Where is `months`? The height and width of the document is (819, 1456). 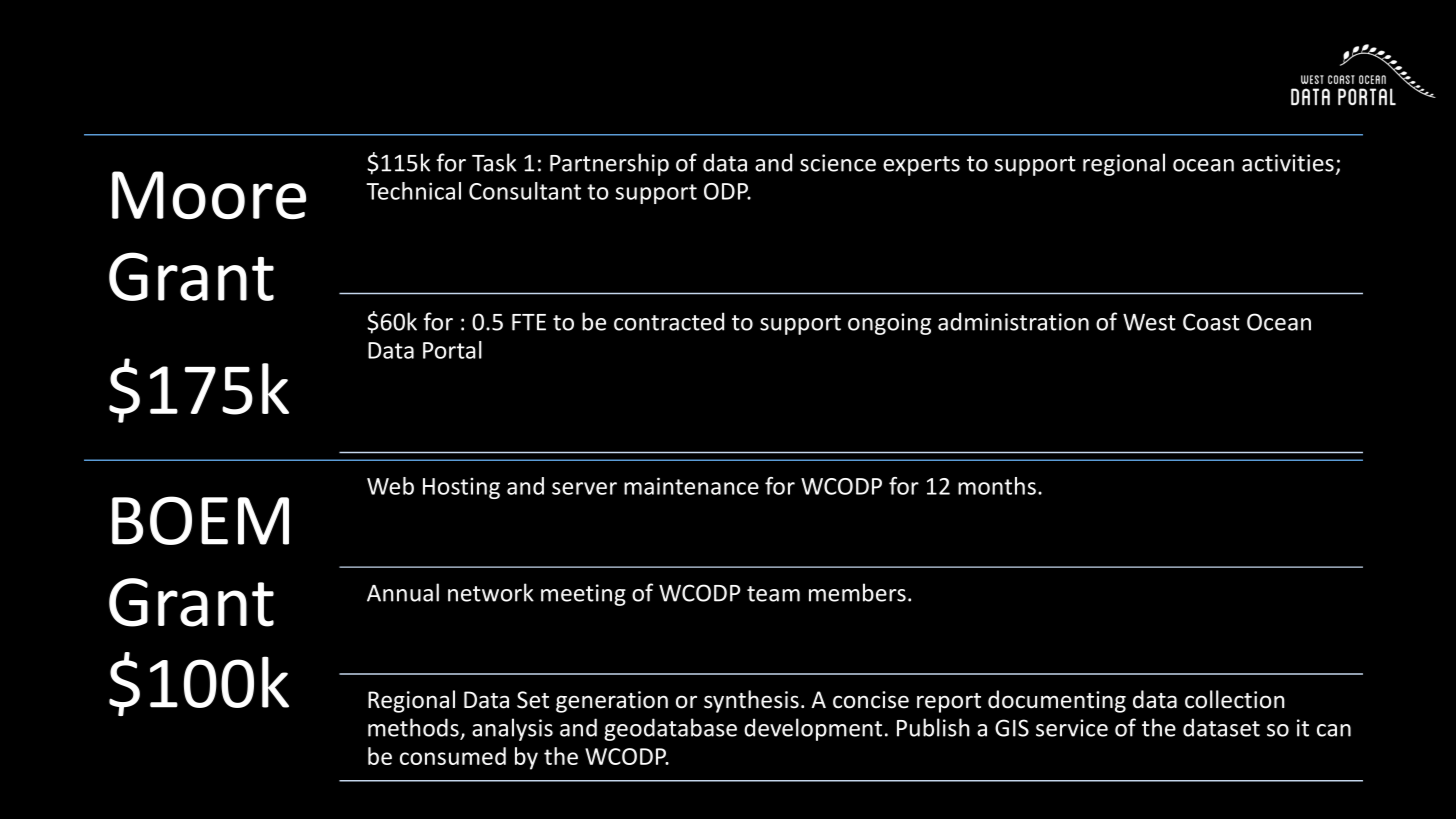 months is located at coordinates (997, 486).
